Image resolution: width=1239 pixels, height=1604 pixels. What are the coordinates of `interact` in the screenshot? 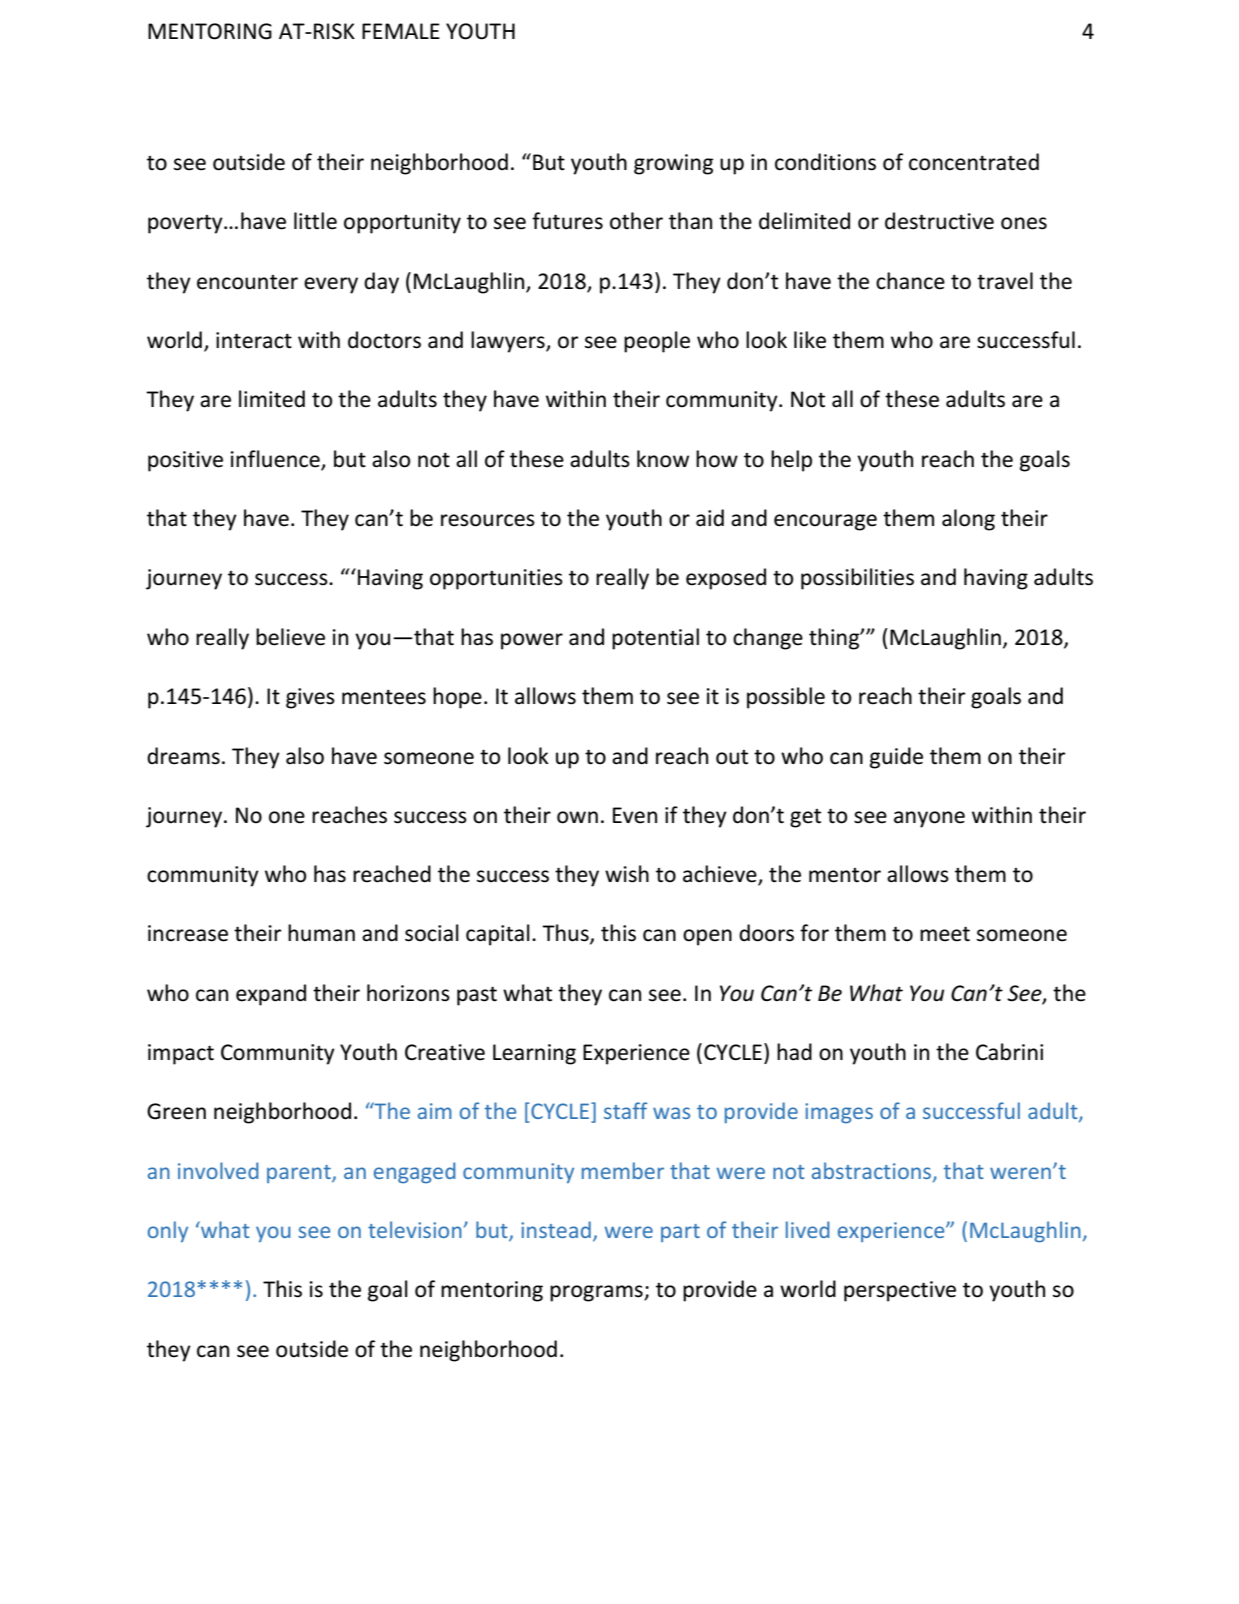 It's located at (254, 340).
